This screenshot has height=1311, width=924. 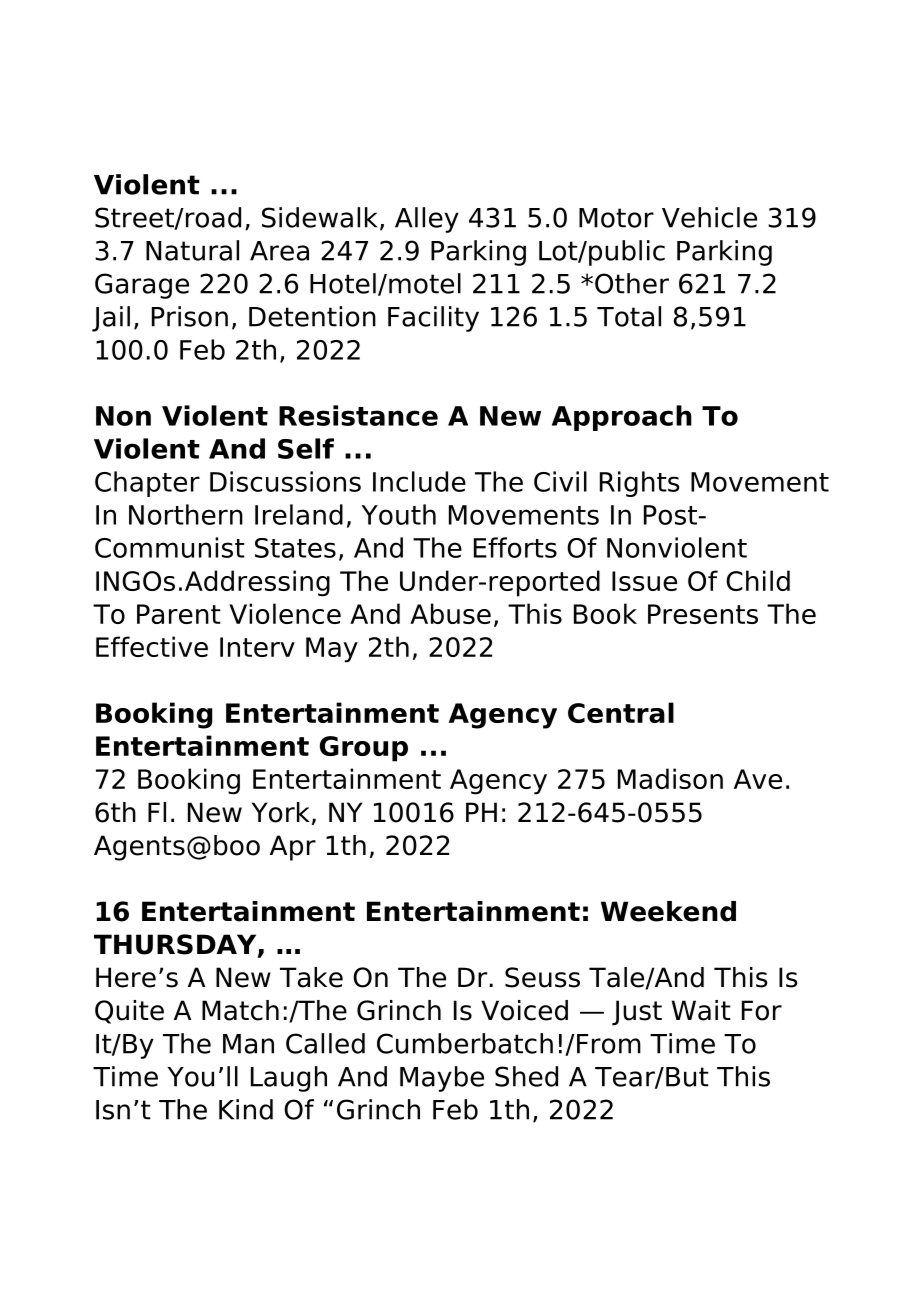 What do you see at coordinates (442, 1079) in the screenshot?
I see `Maybe` at bounding box center [442, 1079].
